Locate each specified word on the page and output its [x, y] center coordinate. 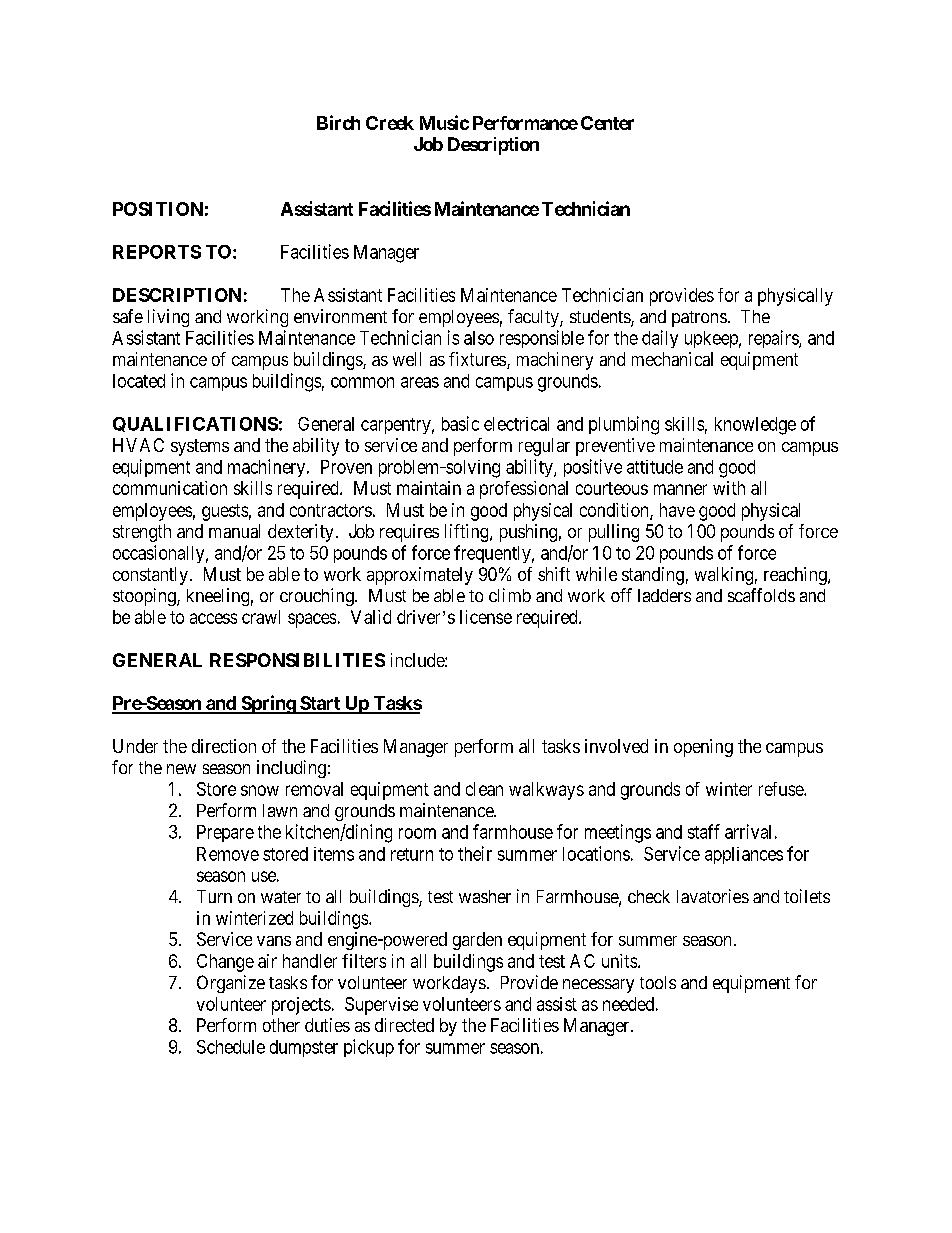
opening [703, 748]
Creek [390, 123]
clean [484, 789]
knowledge [755, 426]
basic [460, 423]
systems [200, 447]
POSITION [158, 209]
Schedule [231, 1047]
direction [224, 746]
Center [607, 123]
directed [404, 1025]
